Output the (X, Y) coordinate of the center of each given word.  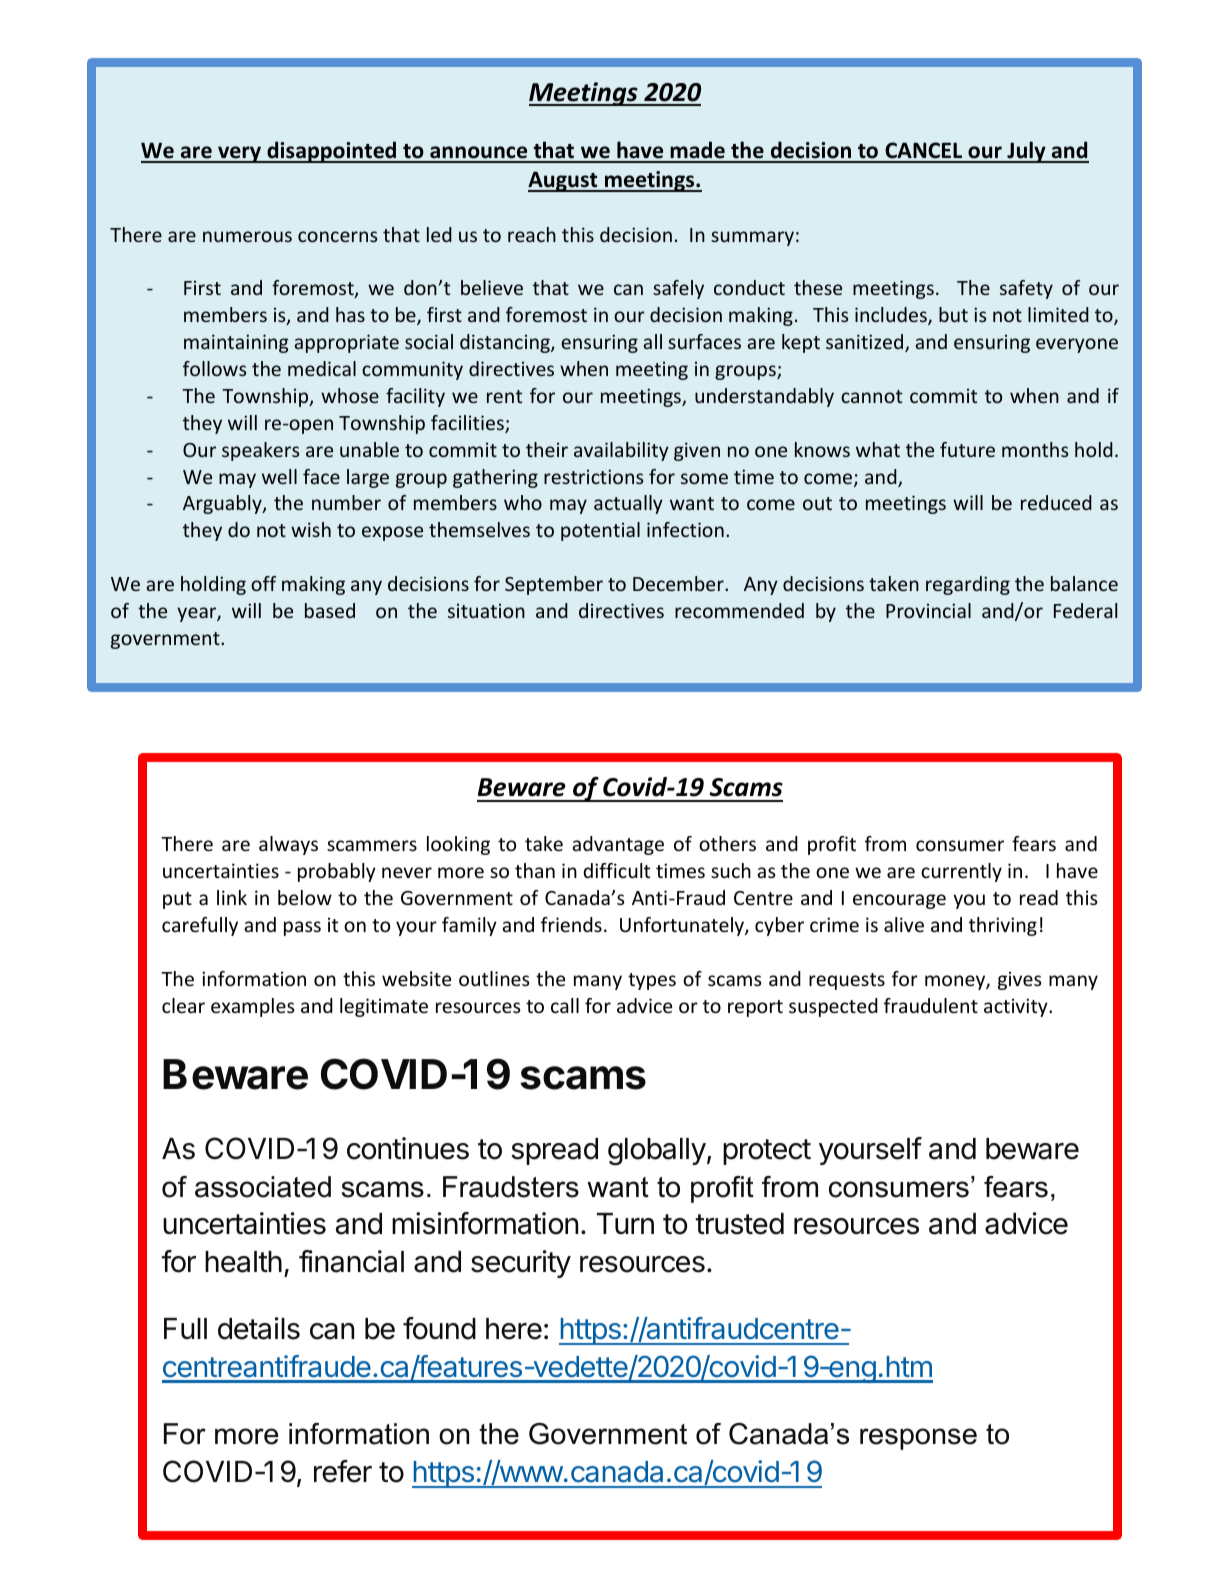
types (652, 981)
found (439, 1328)
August (564, 181)
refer (343, 1471)
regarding (968, 585)
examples (253, 1007)
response (918, 1439)
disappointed (331, 152)
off (263, 583)
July (1026, 152)
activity (1017, 1007)
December (679, 583)
